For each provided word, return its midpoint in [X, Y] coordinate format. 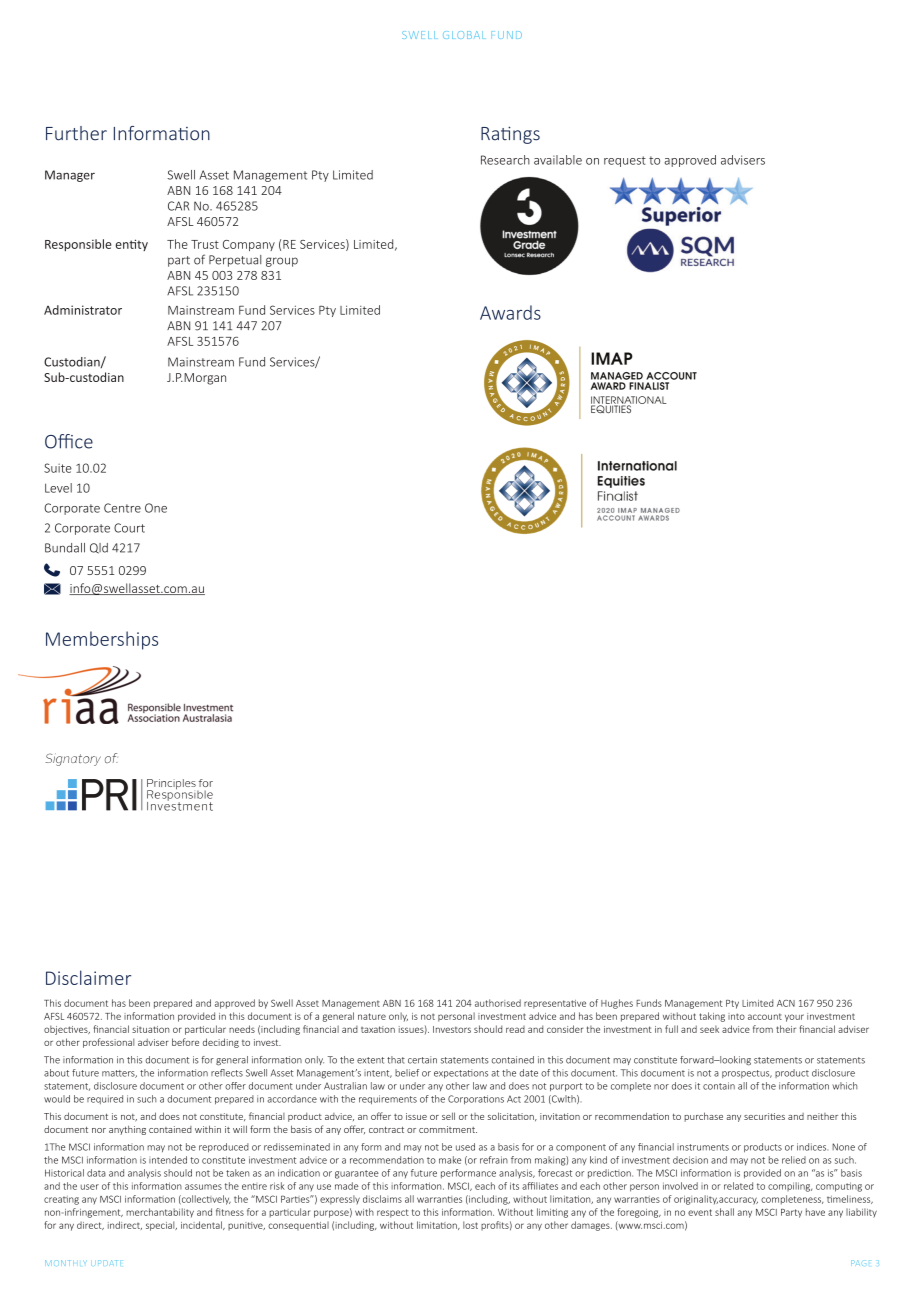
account [765, 1016]
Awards [510, 312]
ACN [786, 1003]
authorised [498, 1003]
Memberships [102, 640]
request [625, 161]
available [558, 160]
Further [76, 133]
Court [129, 528]
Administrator [83, 310]
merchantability [160, 1213]
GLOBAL [463, 35]
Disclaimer [88, 977]
